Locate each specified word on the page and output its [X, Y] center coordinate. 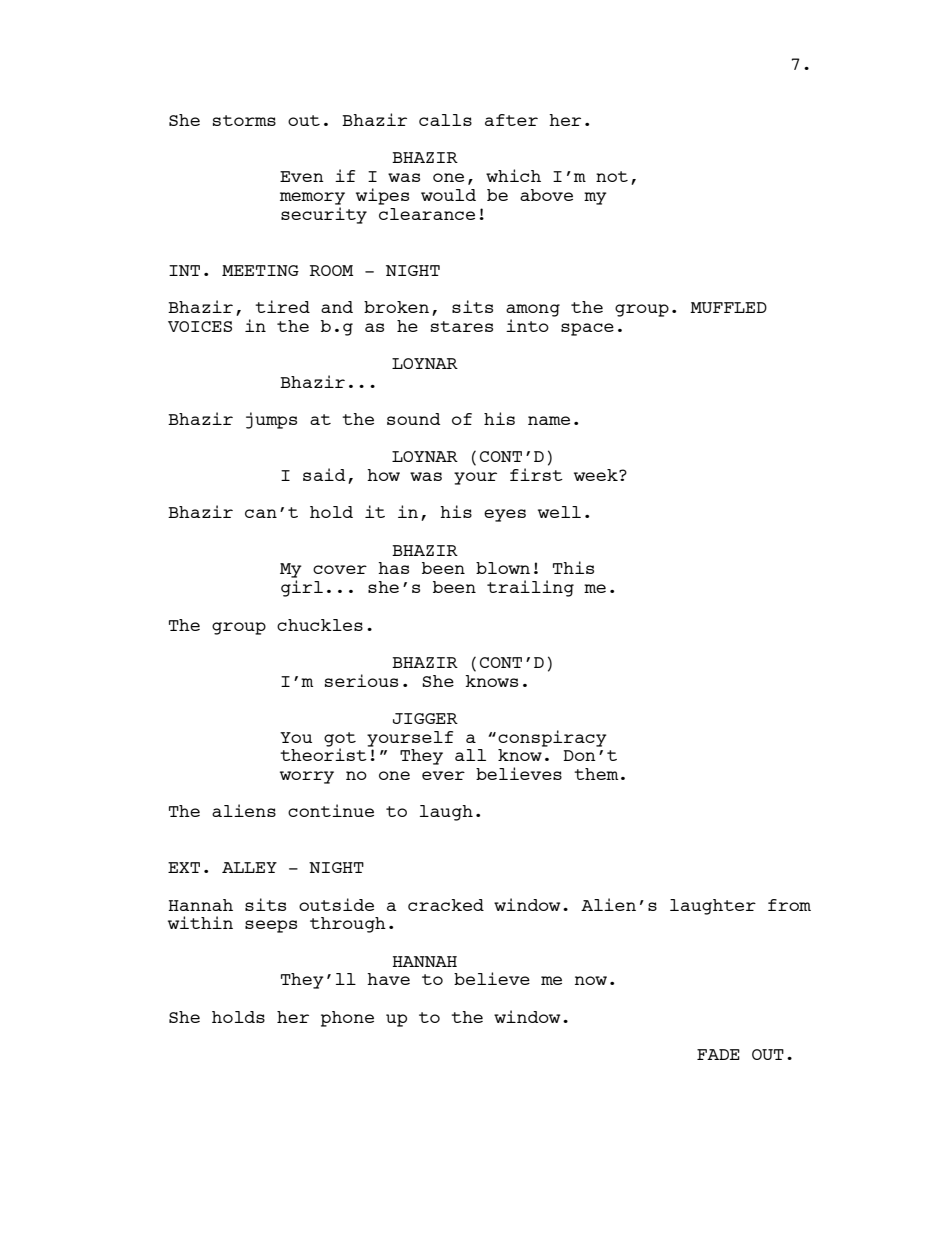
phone [347, 1019]
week [597, 475]
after [511, 120]
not [612, 176]
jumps [271, 420]
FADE [718, 1054]
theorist [324, 753]
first [536, 474]
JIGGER [425, 718]
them [596, 774]
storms [244, 120]
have [388, 979]
